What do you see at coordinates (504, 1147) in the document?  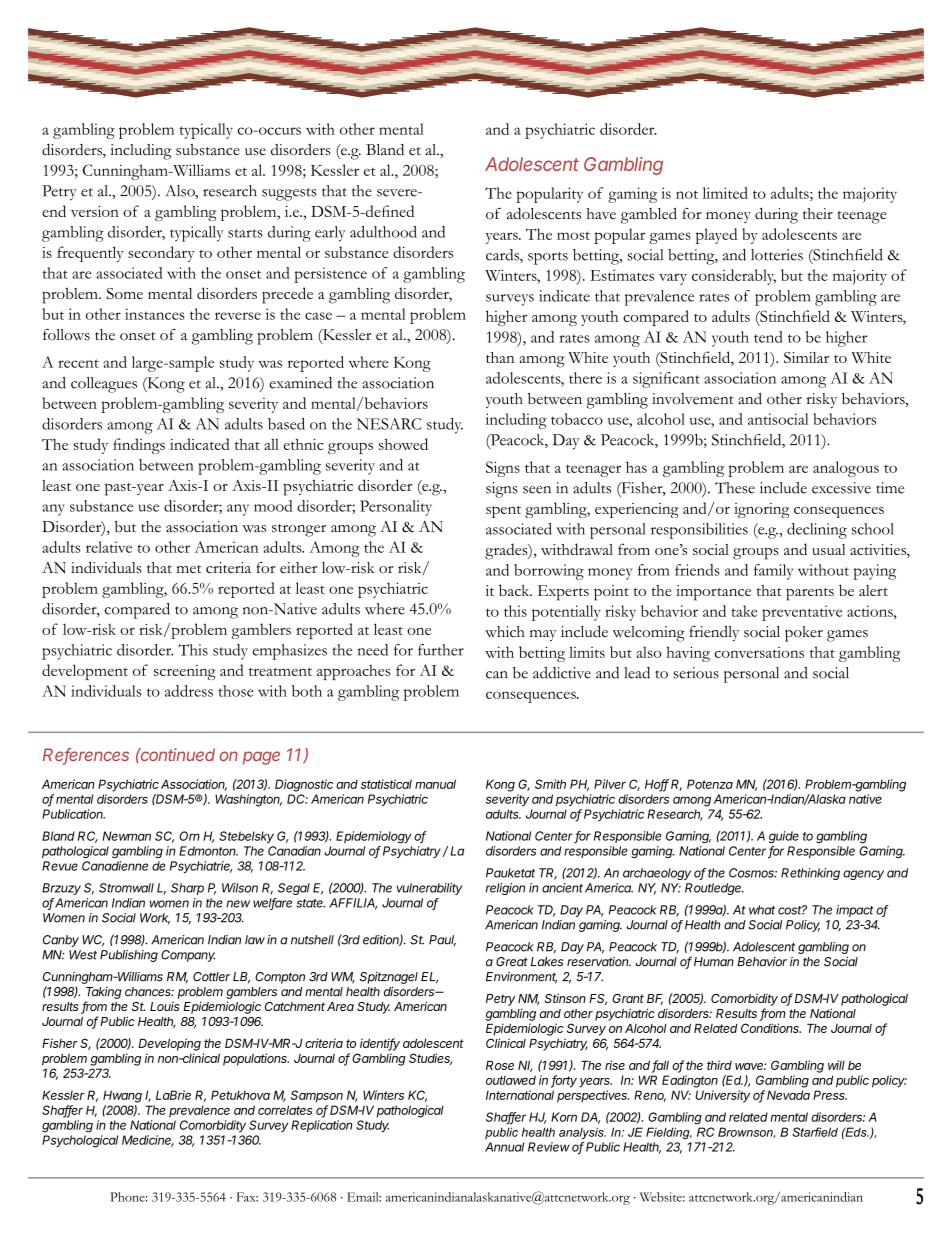 I see `Annual` at bounding box center [504, 1147].
